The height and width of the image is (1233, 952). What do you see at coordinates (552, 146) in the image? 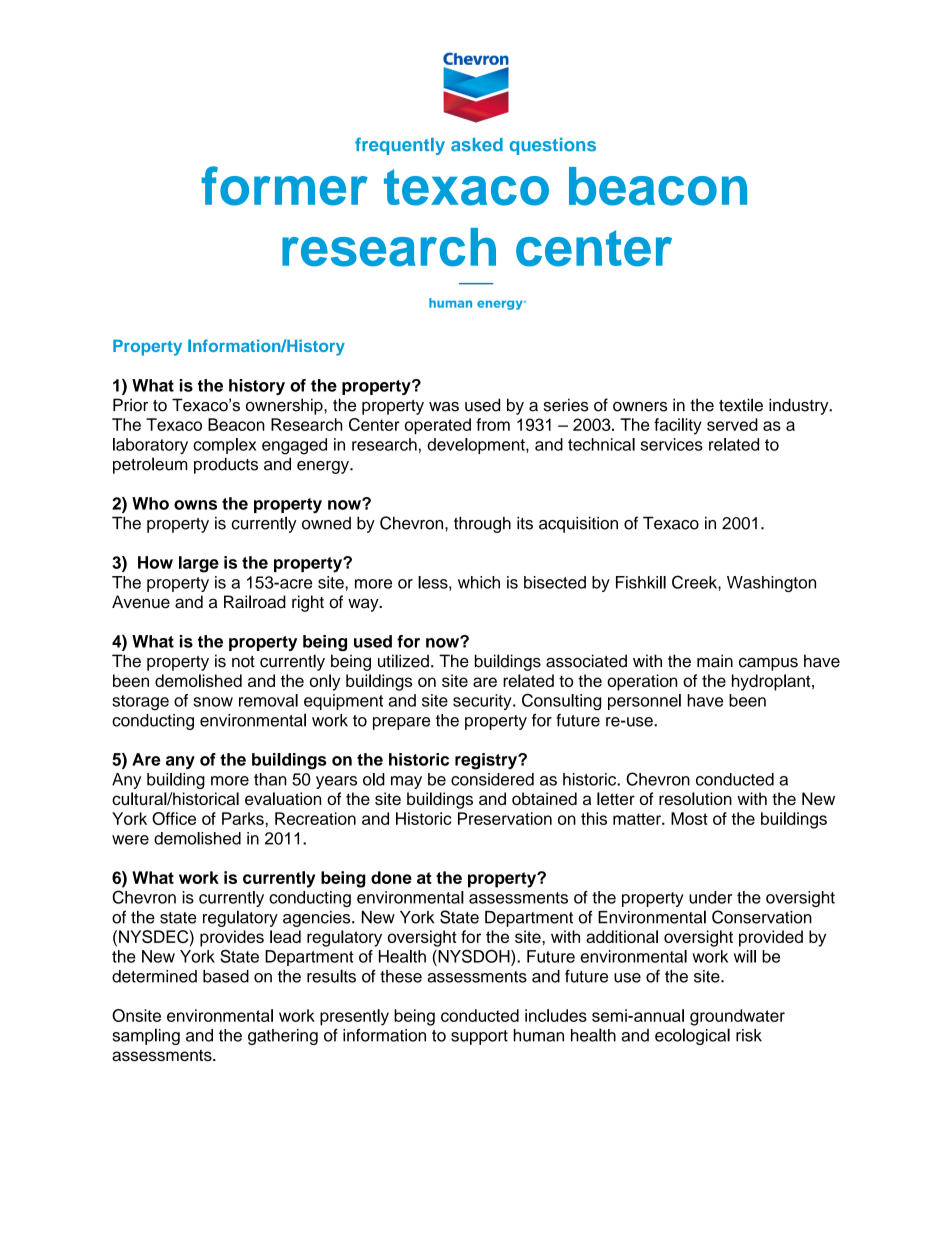
I see `questions` at bounding box center [552, 146].
